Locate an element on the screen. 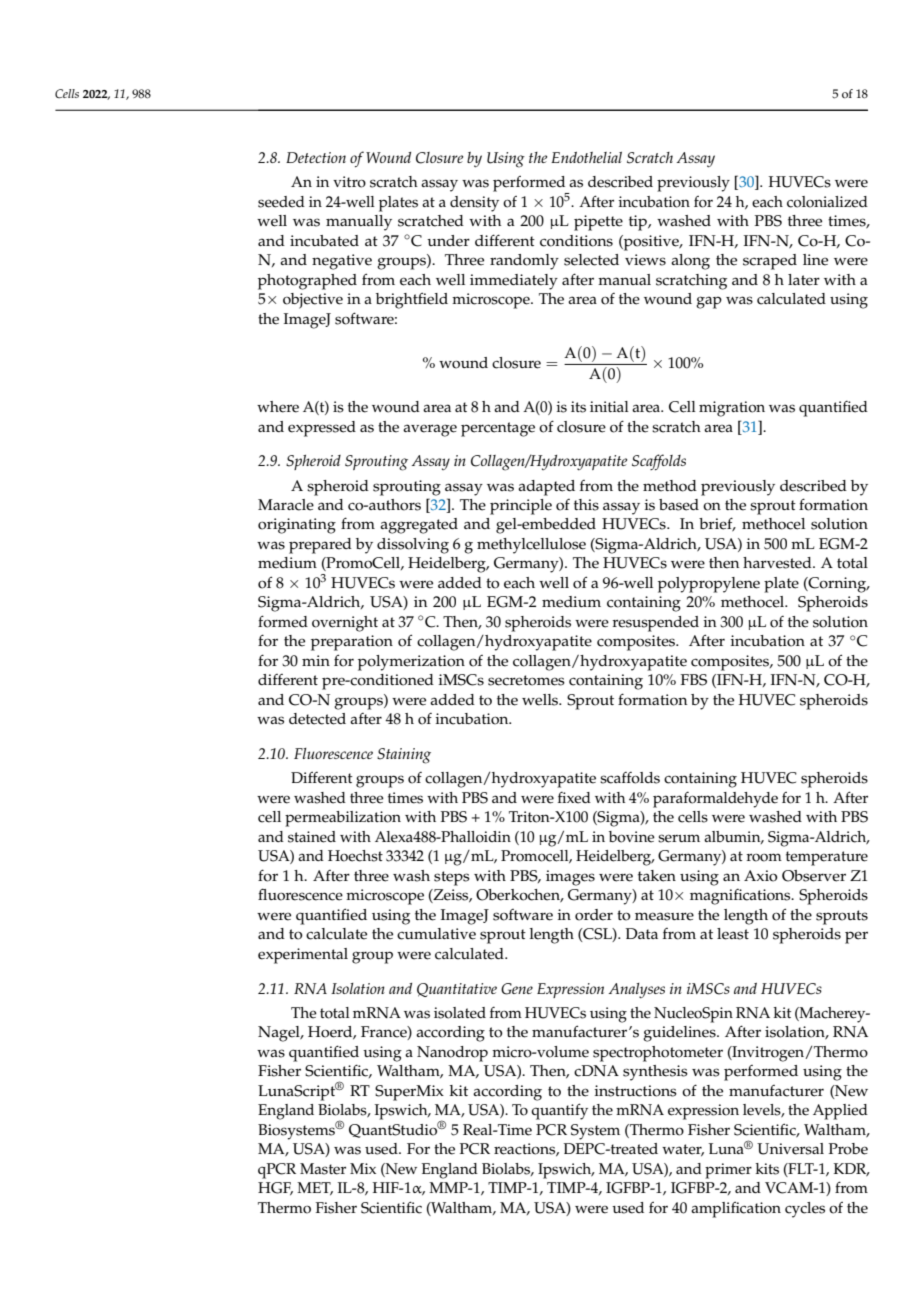  prepared is located at coordinates (320, 546).
